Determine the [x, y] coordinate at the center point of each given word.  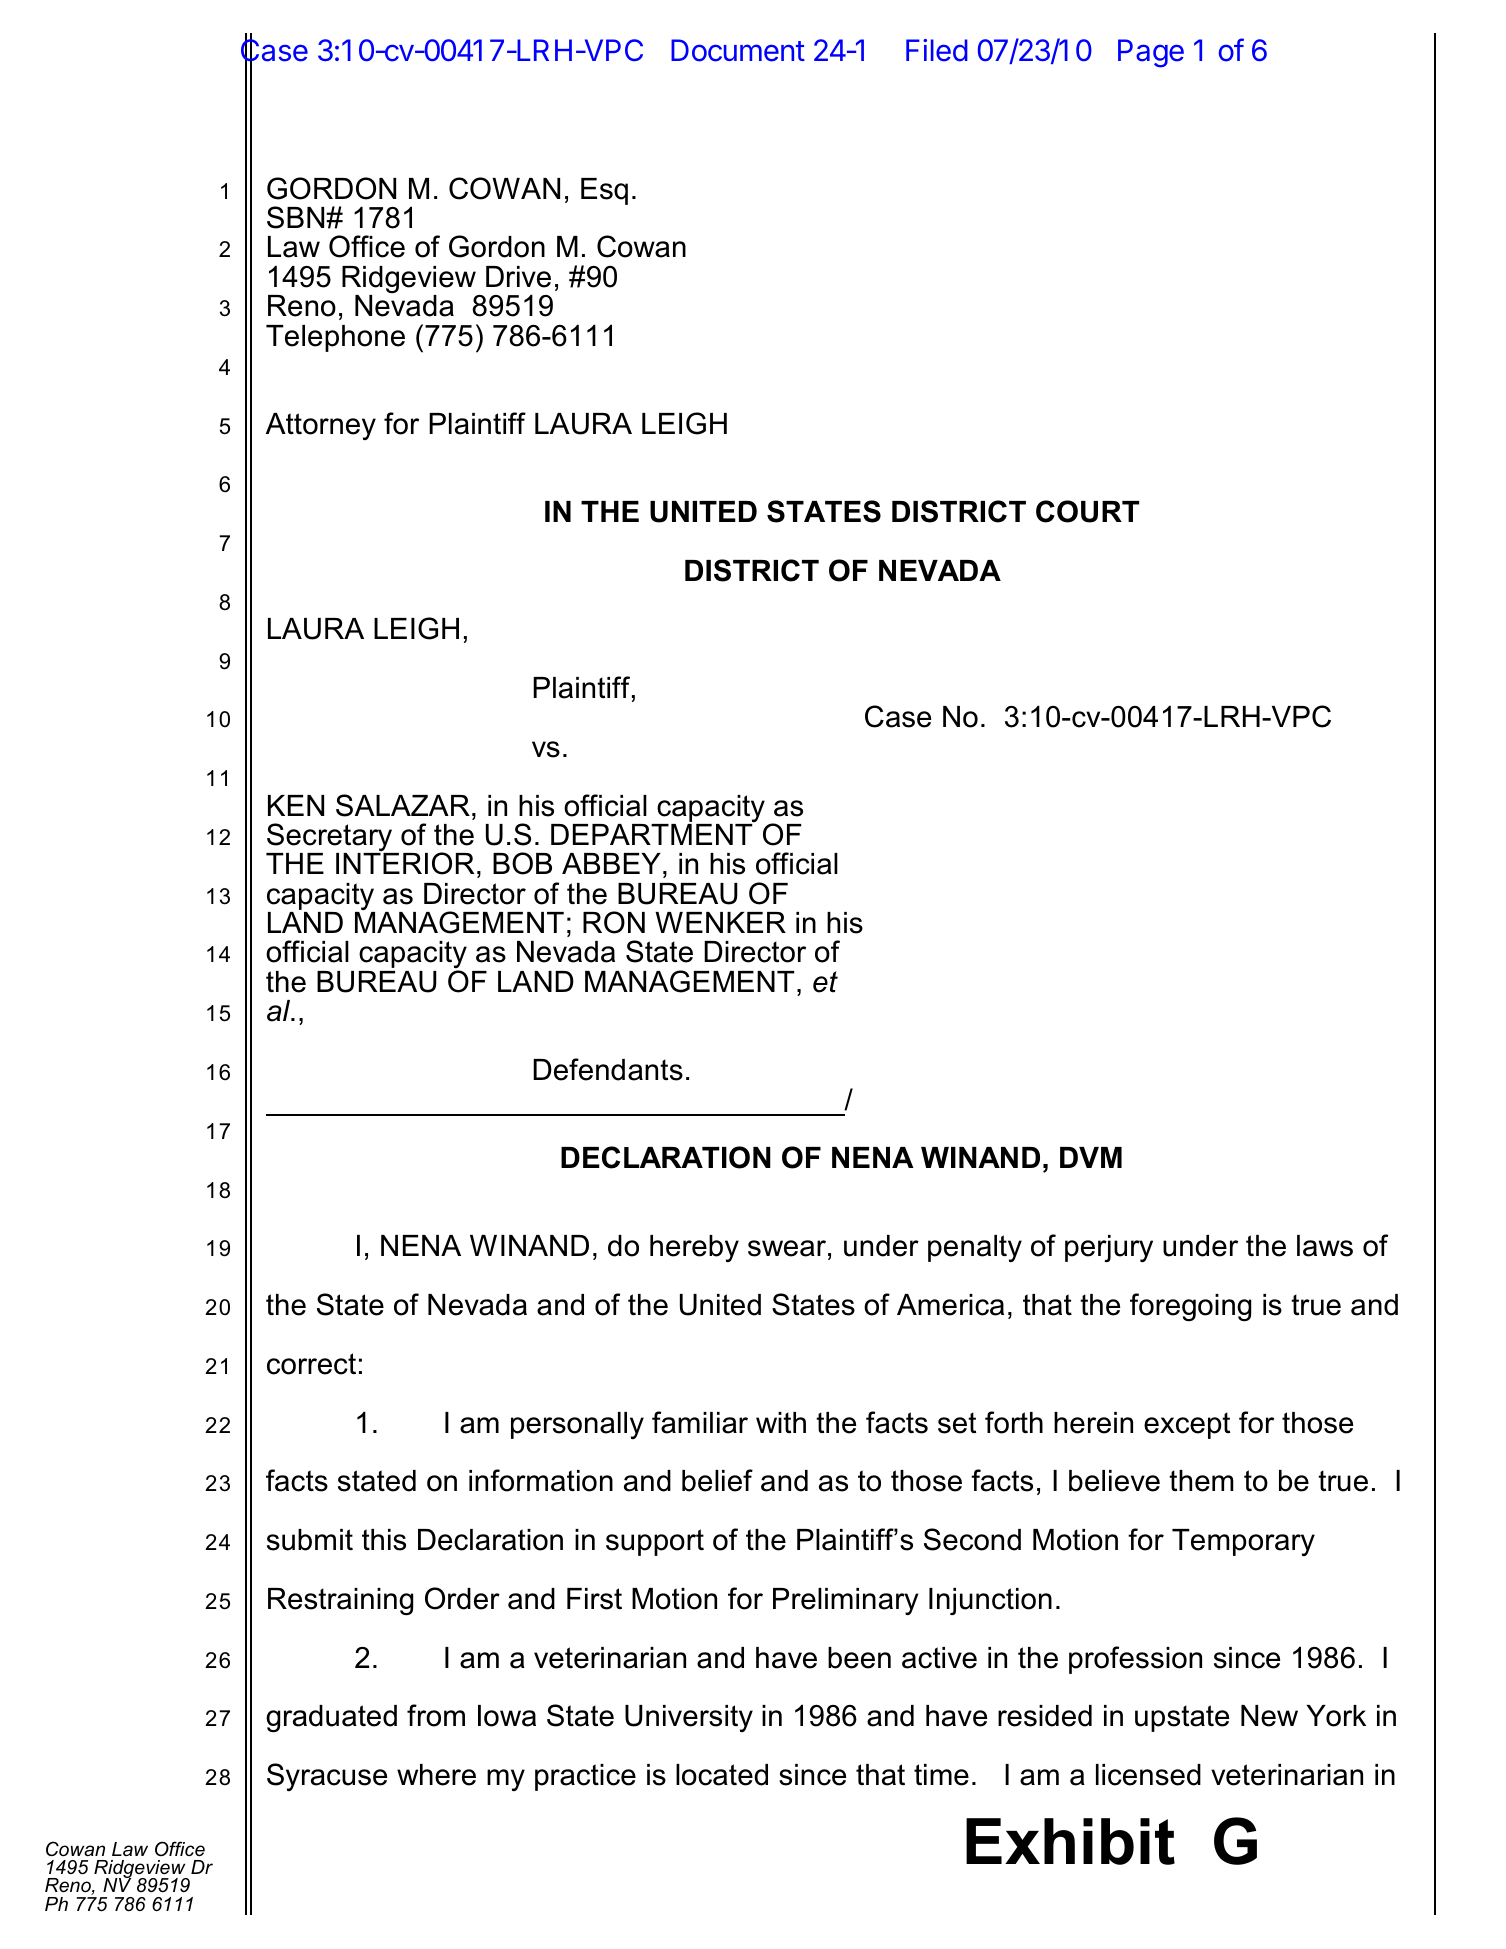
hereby [694, 1248]
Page [1151, 53]
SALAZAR [403, 805]
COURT [1087, 511]
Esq [604, 191]
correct [311, 1364]
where [436, 1775]
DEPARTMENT [652, 834]
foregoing [1190, 1307]
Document [738, 50]
